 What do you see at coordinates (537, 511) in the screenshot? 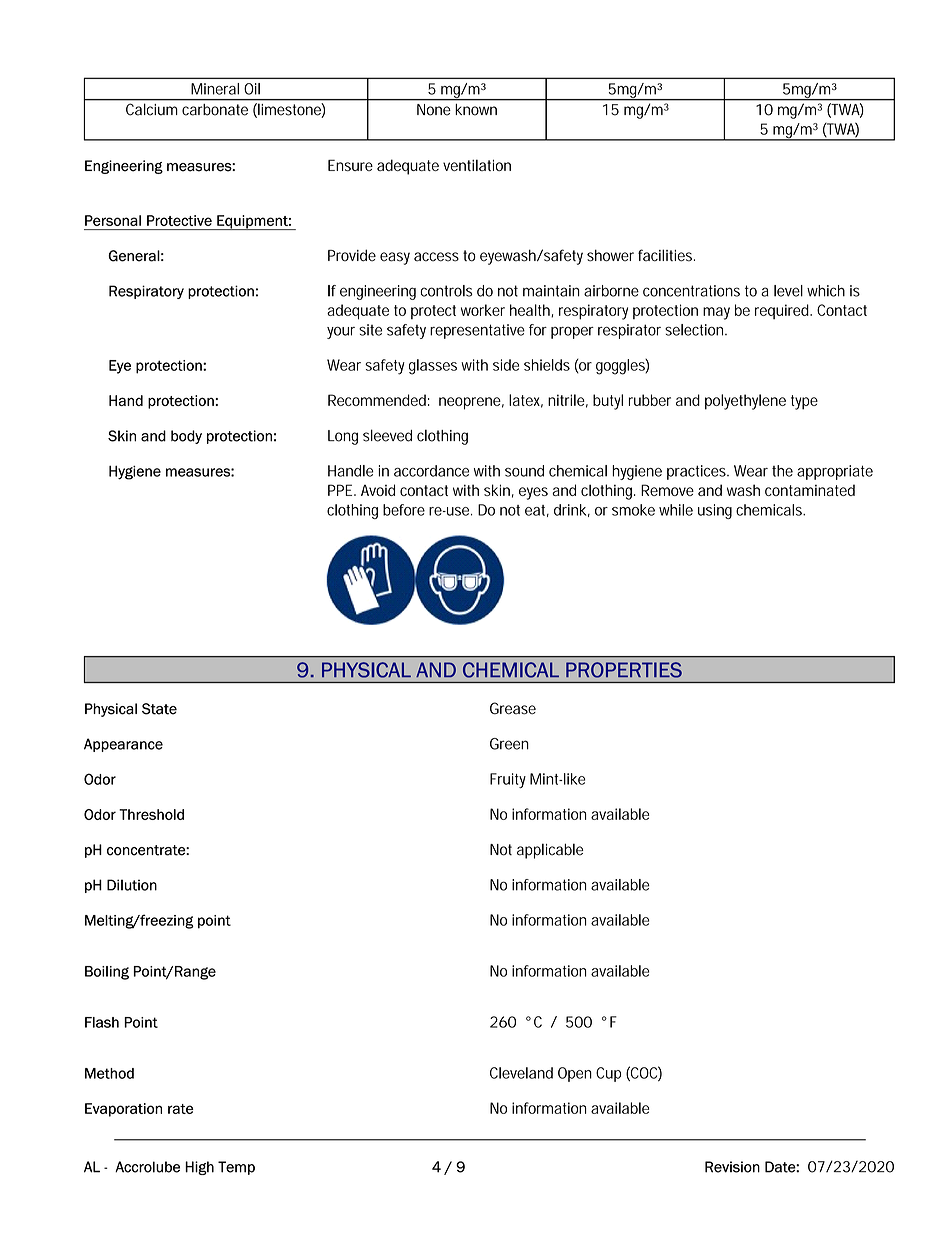
I see `eat` at bounding box center [537, 511].
